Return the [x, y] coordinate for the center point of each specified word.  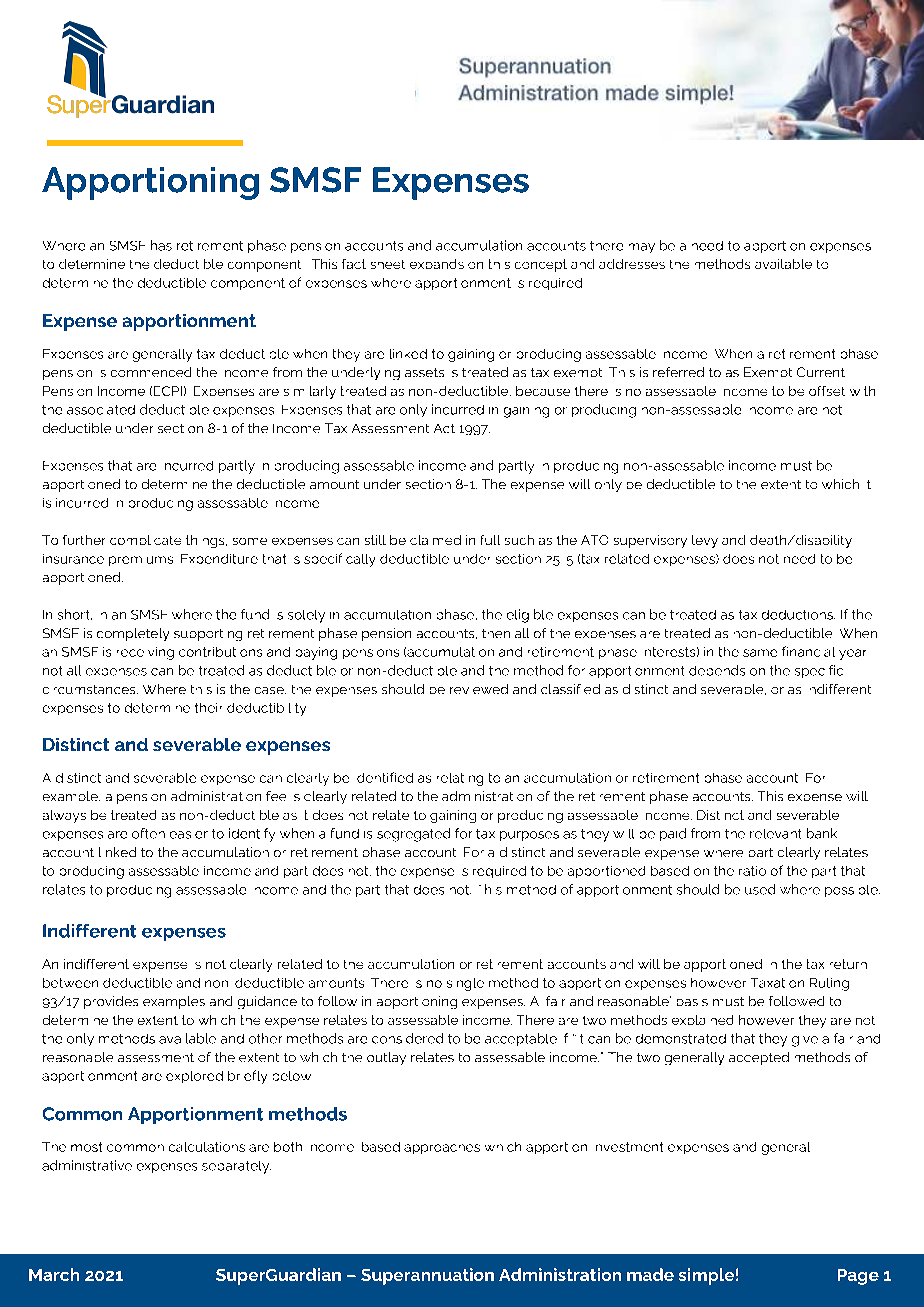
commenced [151, 372]
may [642, 248]
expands [437, 264]
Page [858, 1277]
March [54, 1274]
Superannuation [427, 1276]
